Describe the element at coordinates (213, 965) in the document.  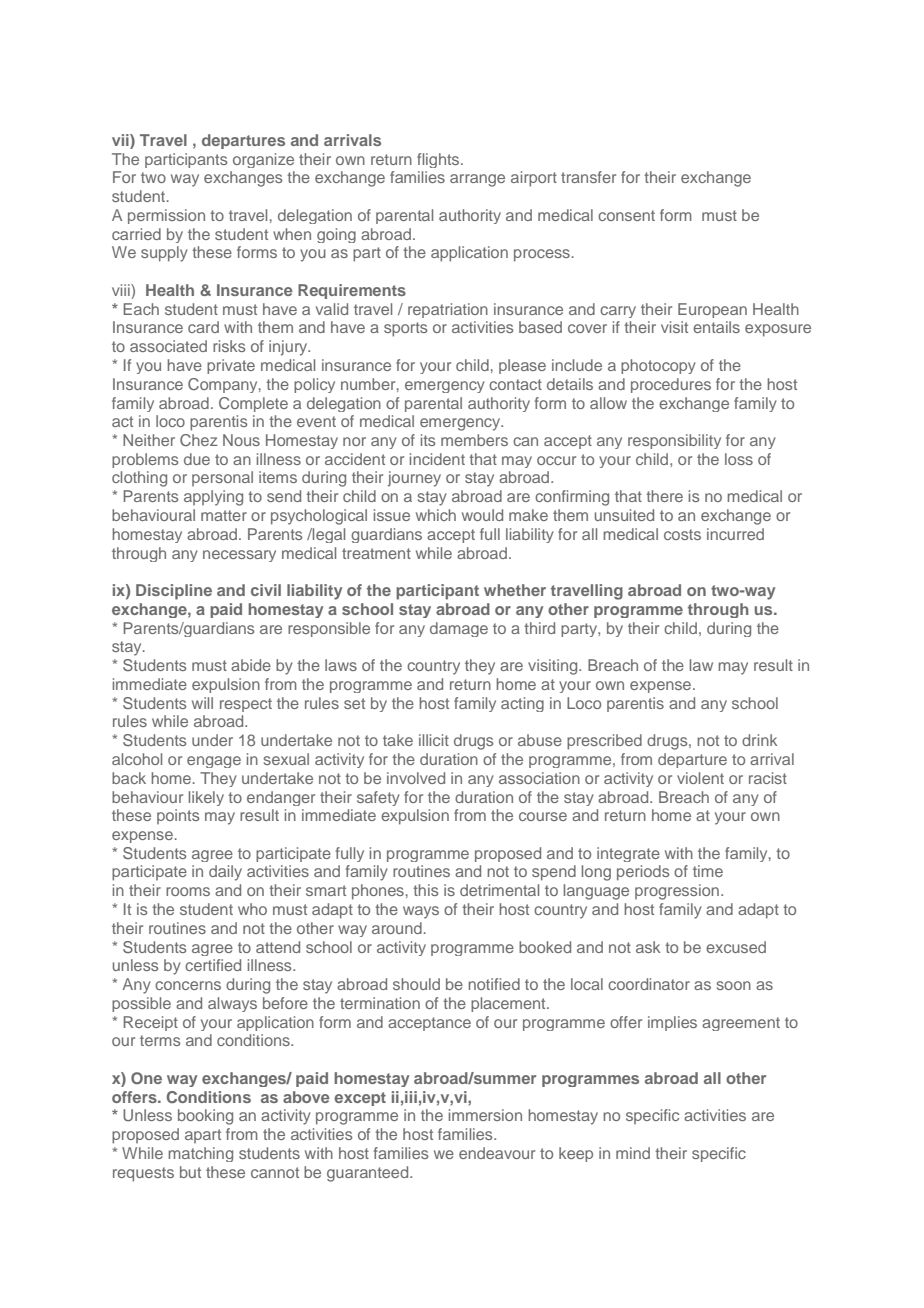
I see `certified` at that location.
